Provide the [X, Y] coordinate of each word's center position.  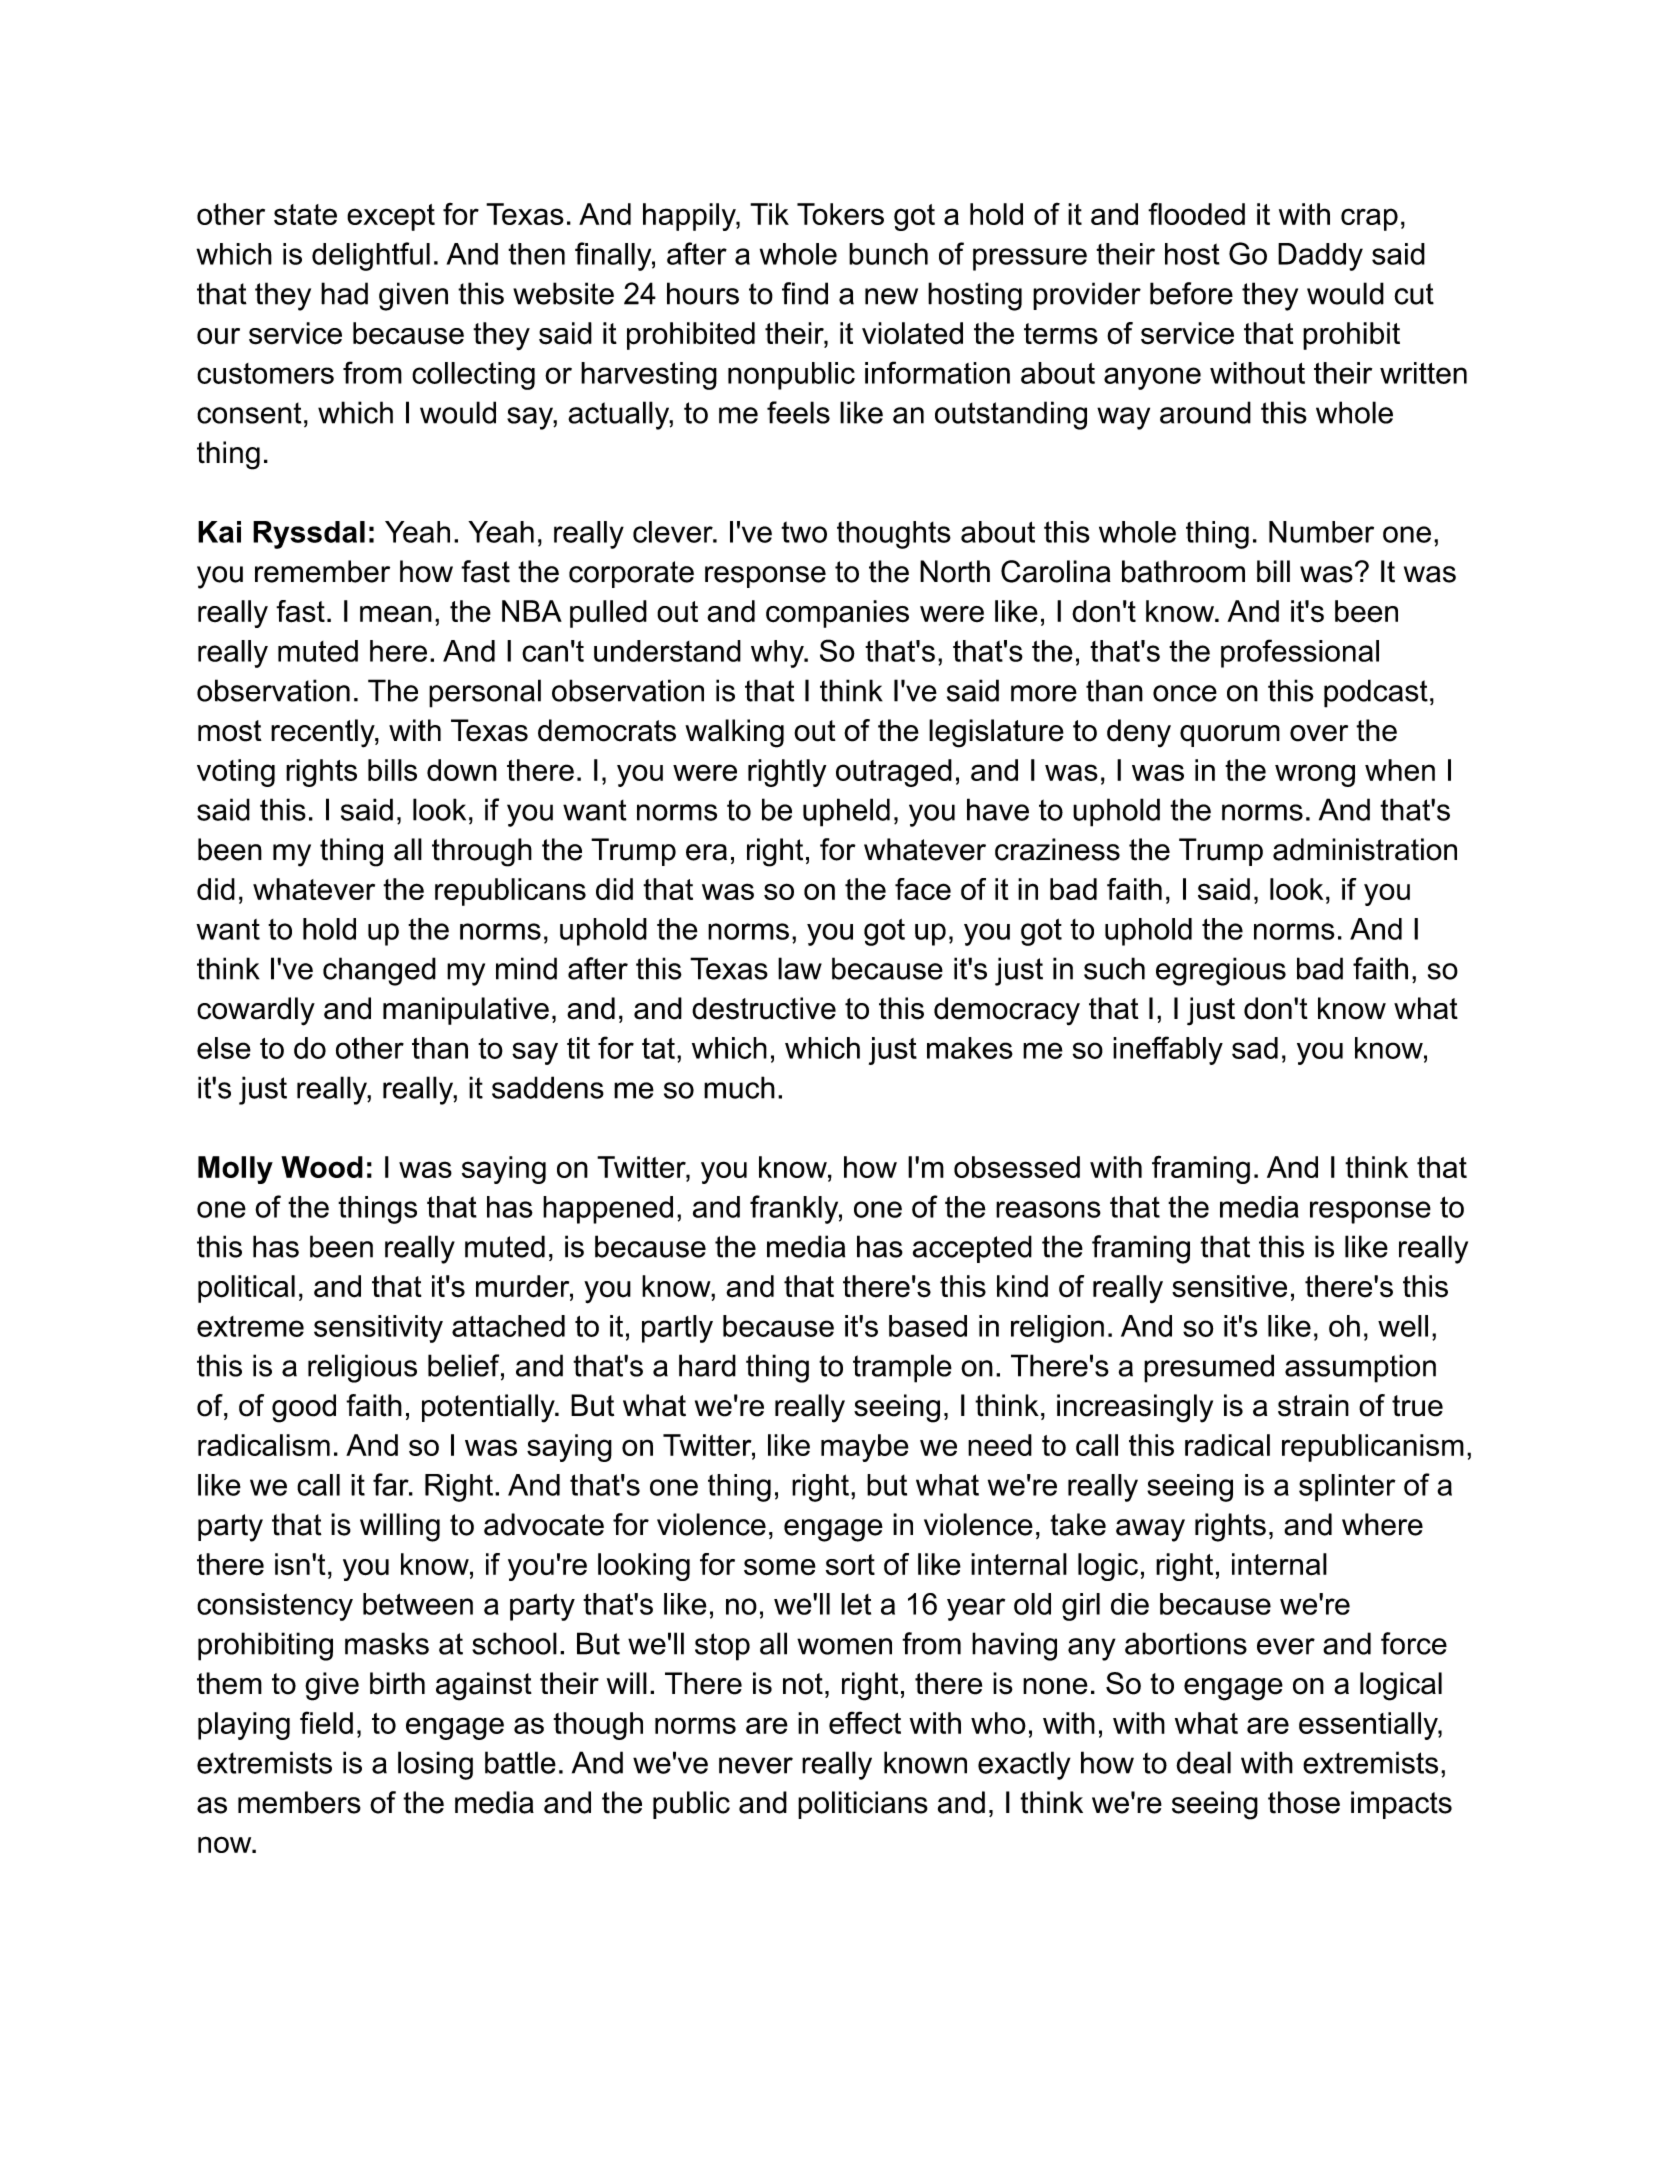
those [1304, 1802]
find [805, 293]
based [928, 1326]
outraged [894, 773]
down [462, 770]
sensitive [1229, 1286]
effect [865, 1722]
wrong [1315, 775]
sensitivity [378, 1329]
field [326, 1722]
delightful [371, 256]
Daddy [1320, 257]
